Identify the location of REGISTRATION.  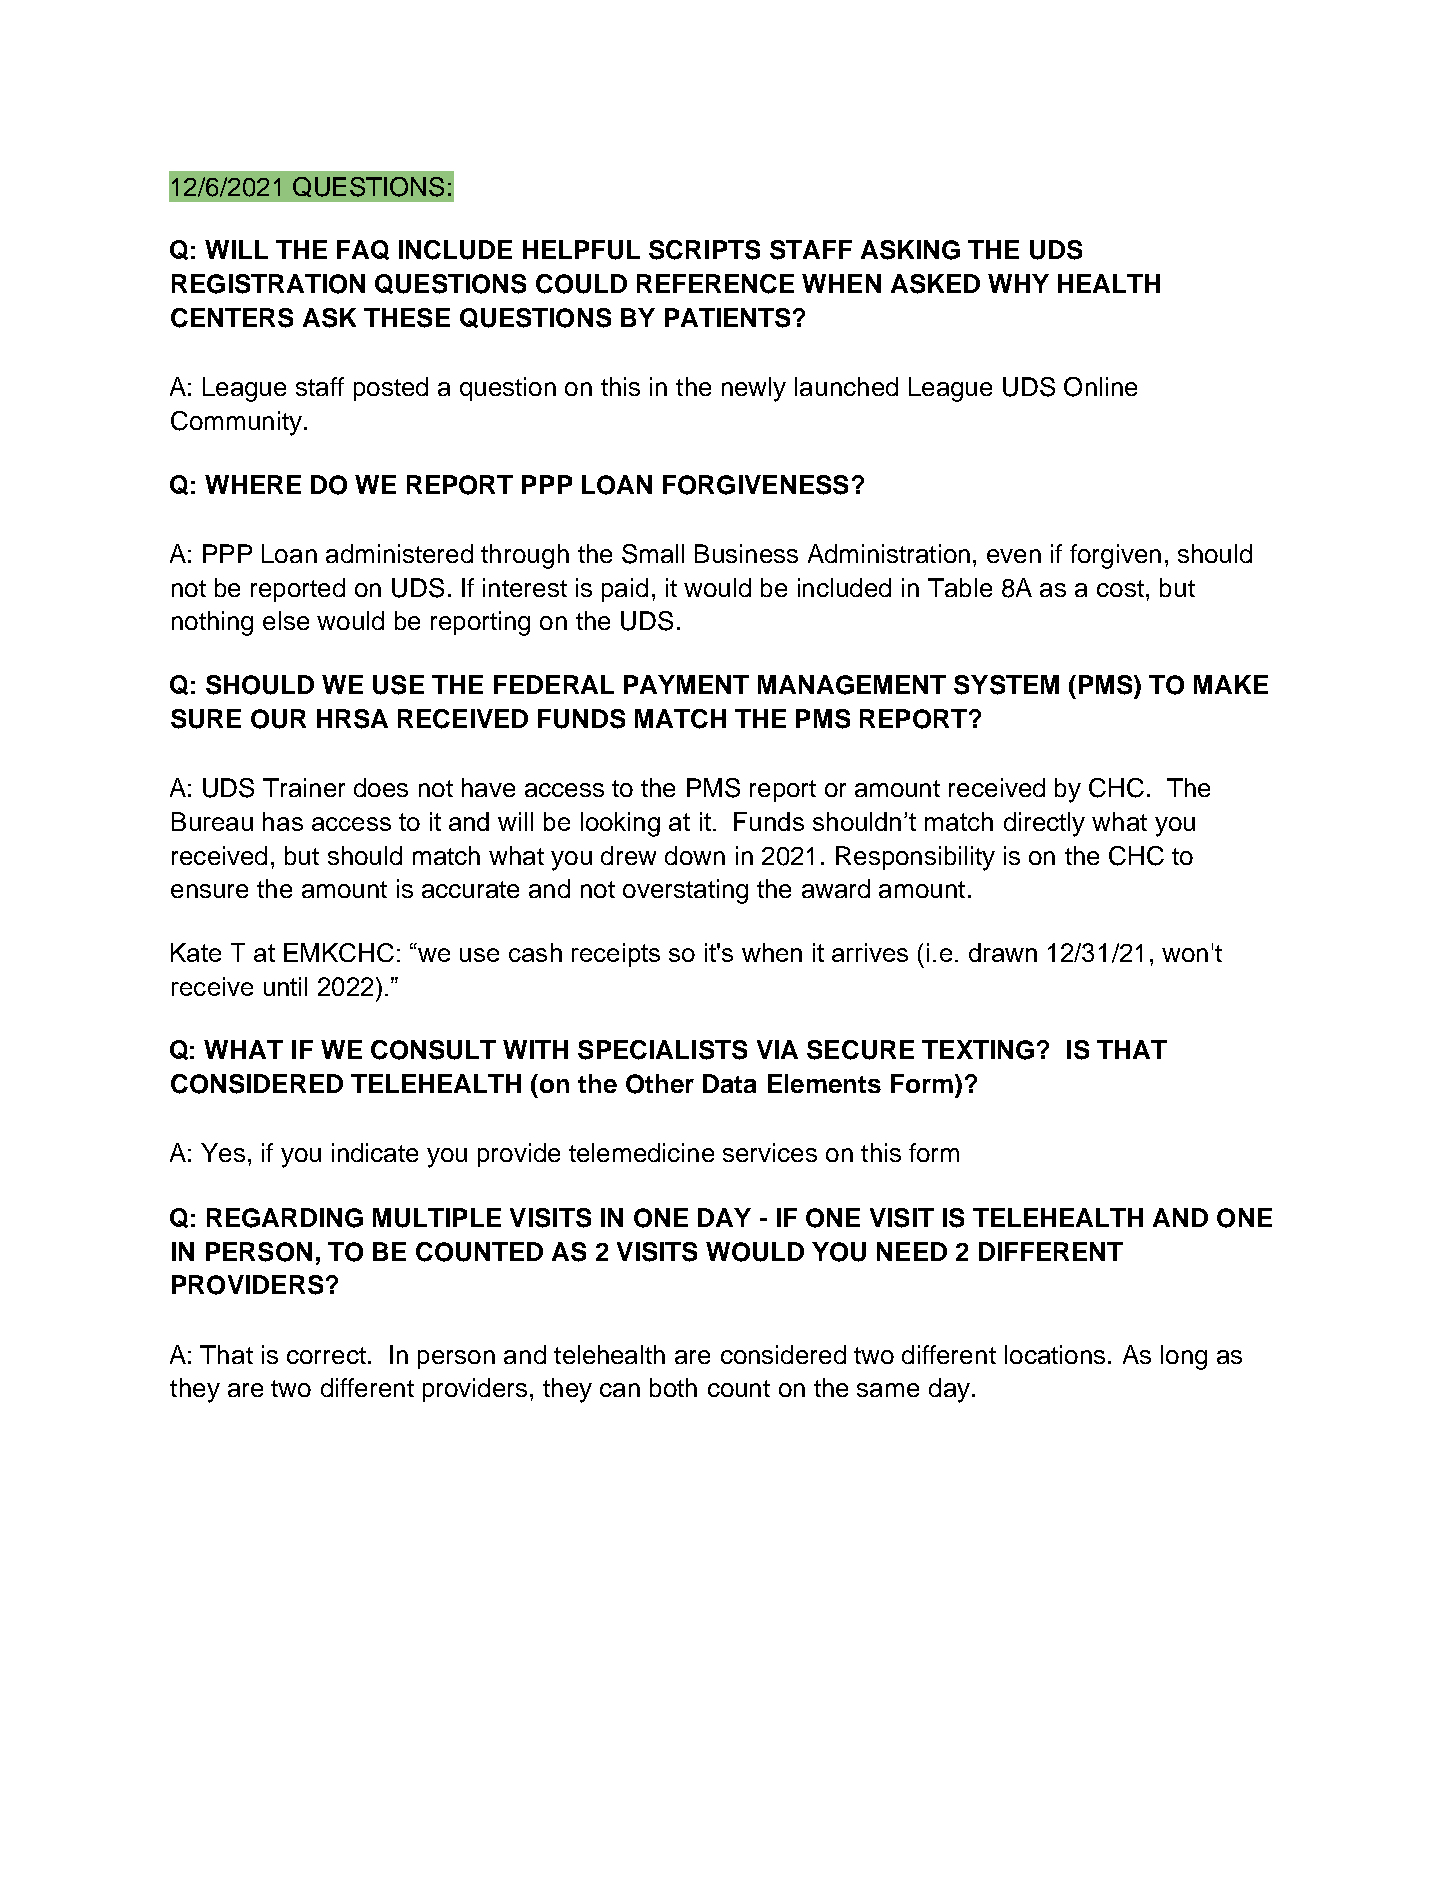
(268, 284).
